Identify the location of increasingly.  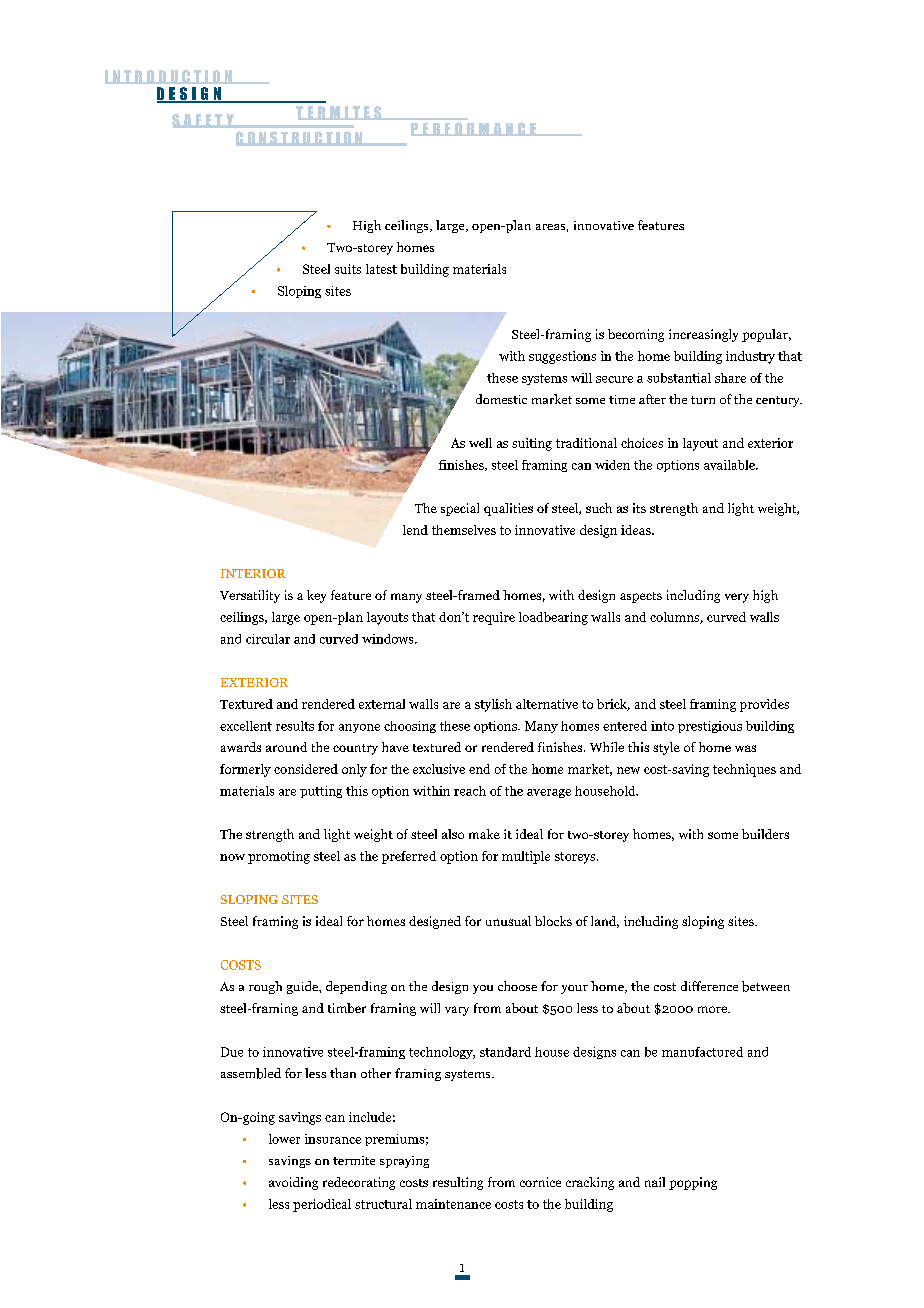
(703, 335).
